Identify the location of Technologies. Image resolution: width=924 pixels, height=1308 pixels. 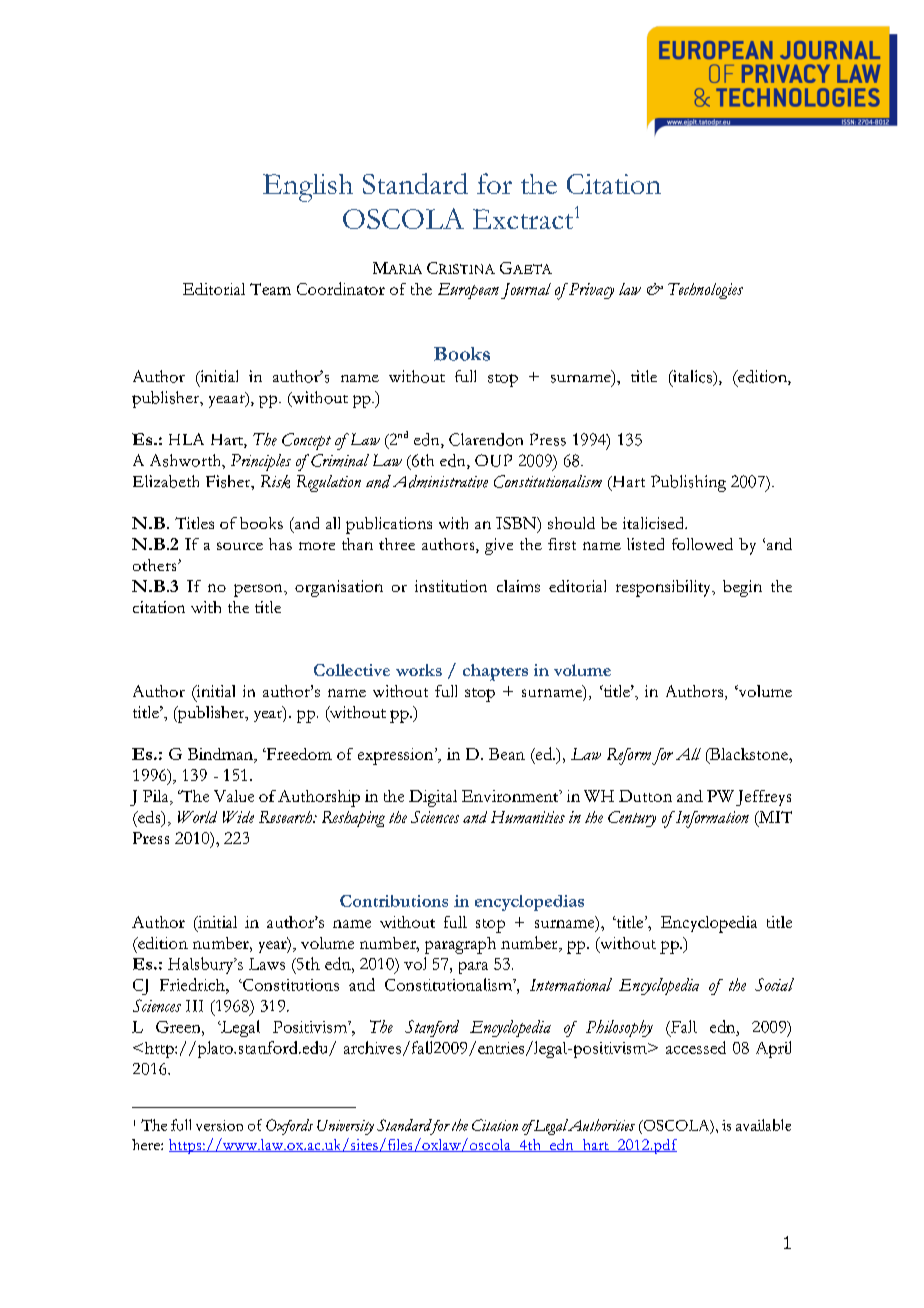
(705, 291).
